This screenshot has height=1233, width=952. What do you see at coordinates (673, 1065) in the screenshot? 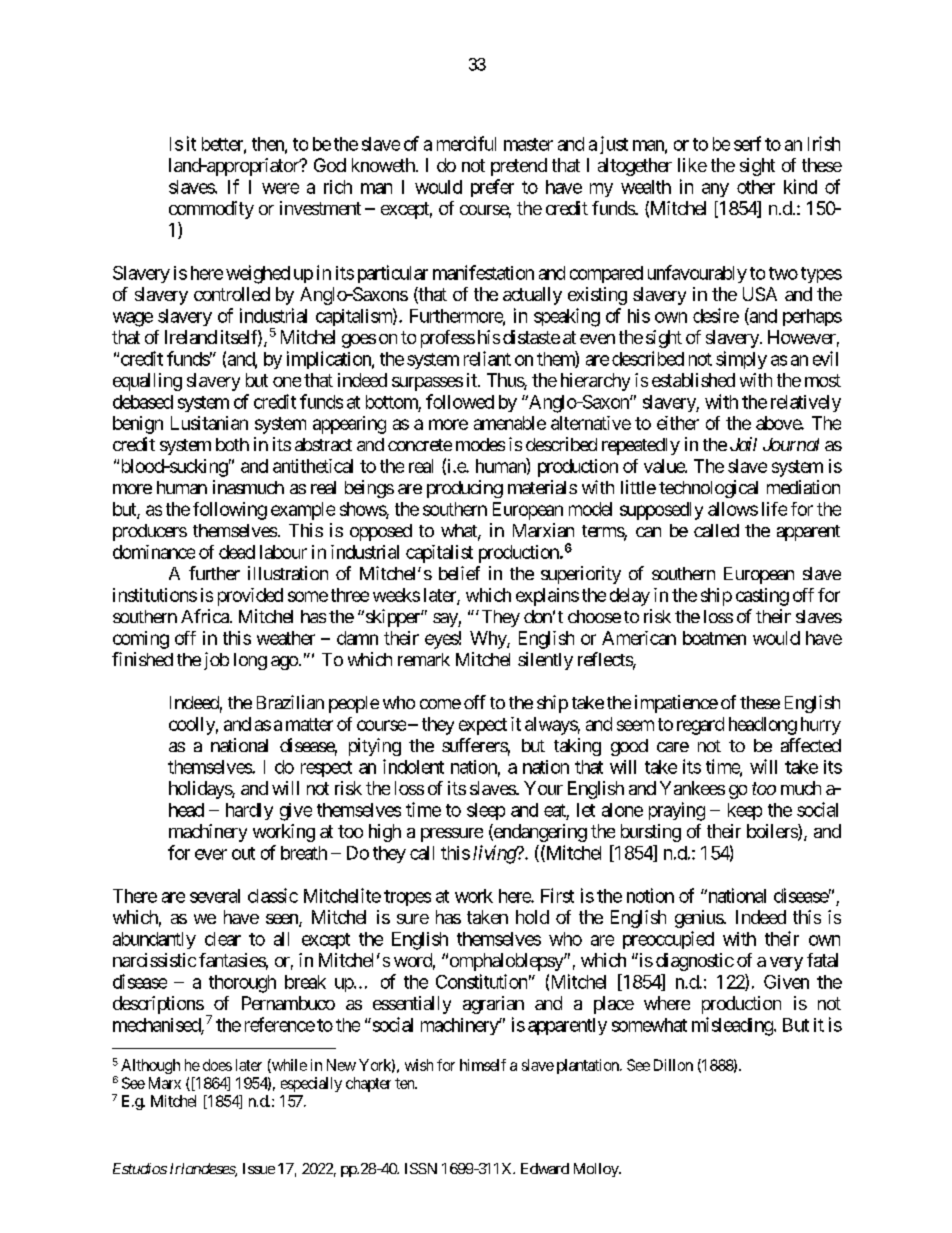
I see `Dillon` at bounding box center [673, 1065].
